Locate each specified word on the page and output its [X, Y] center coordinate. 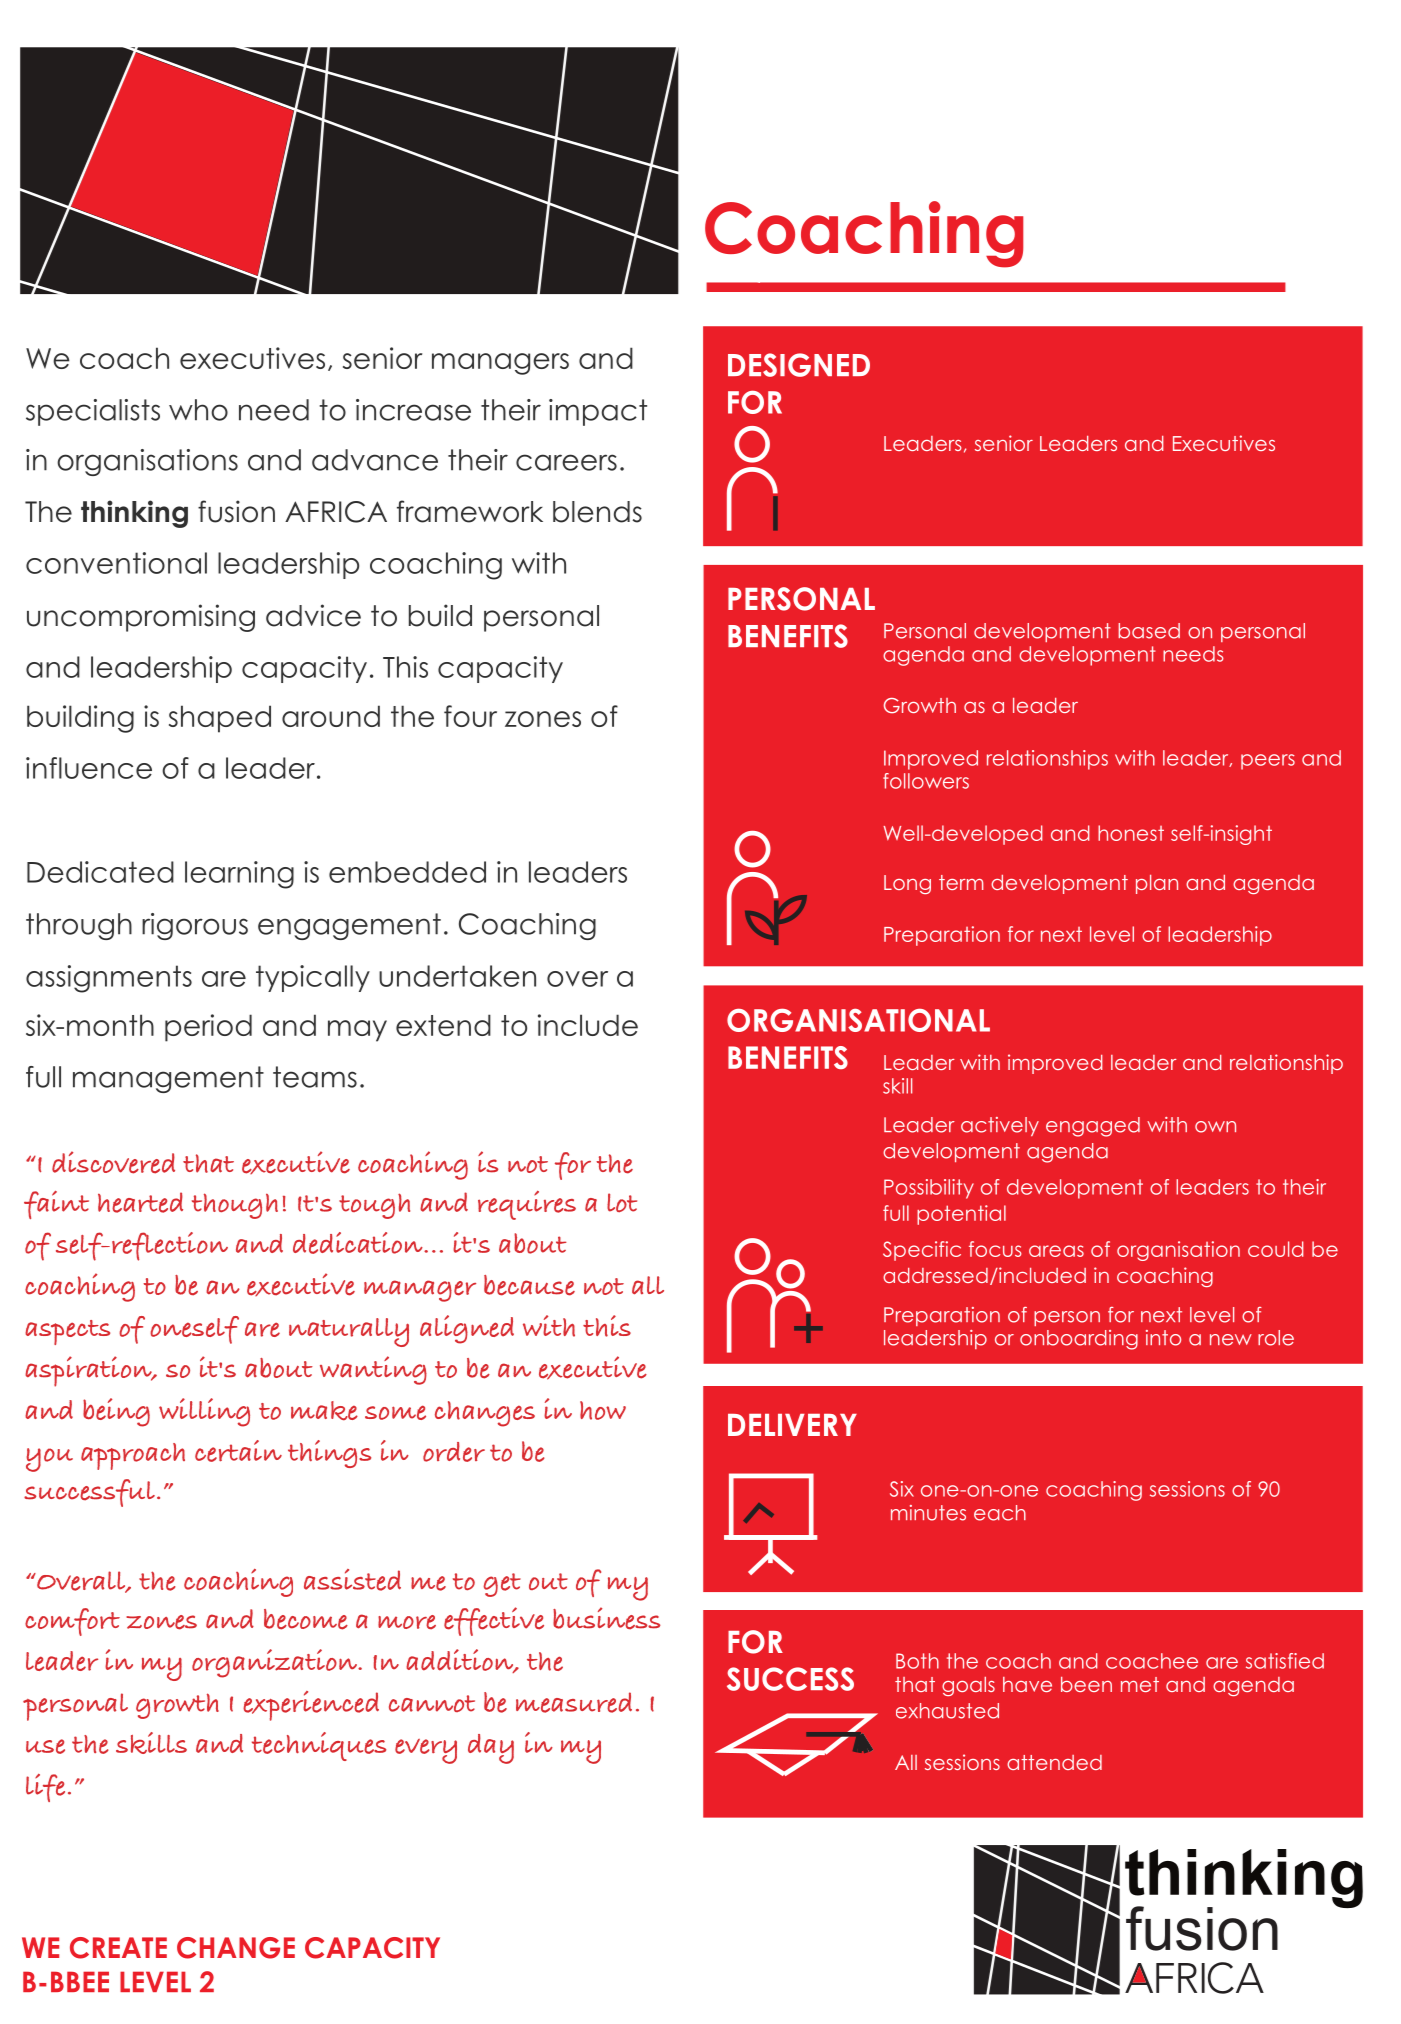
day [491, 1749]
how [603, 1410]
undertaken [457, 976]
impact [598, 412]
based [1149, 631]
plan [1157, 884]
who [198, 410]
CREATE [118, 1948]
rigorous [195, 926]
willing [204, 1412]
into [1163, 1338]
